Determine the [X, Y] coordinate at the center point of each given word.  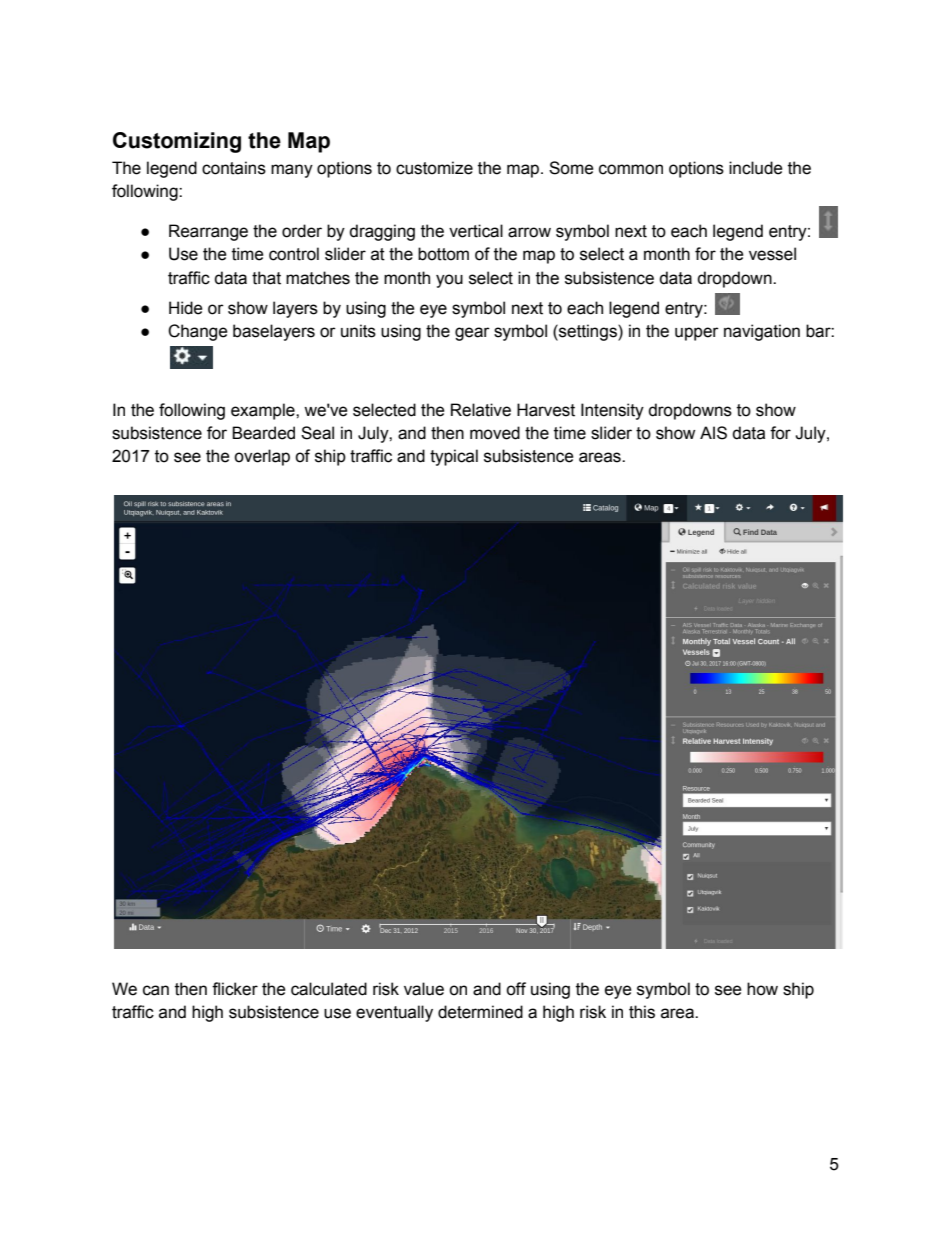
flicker [235, 989]
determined [480, 1012]
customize [434, 168]
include [756, 168]
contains [234, 168]
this [642, 1012]
